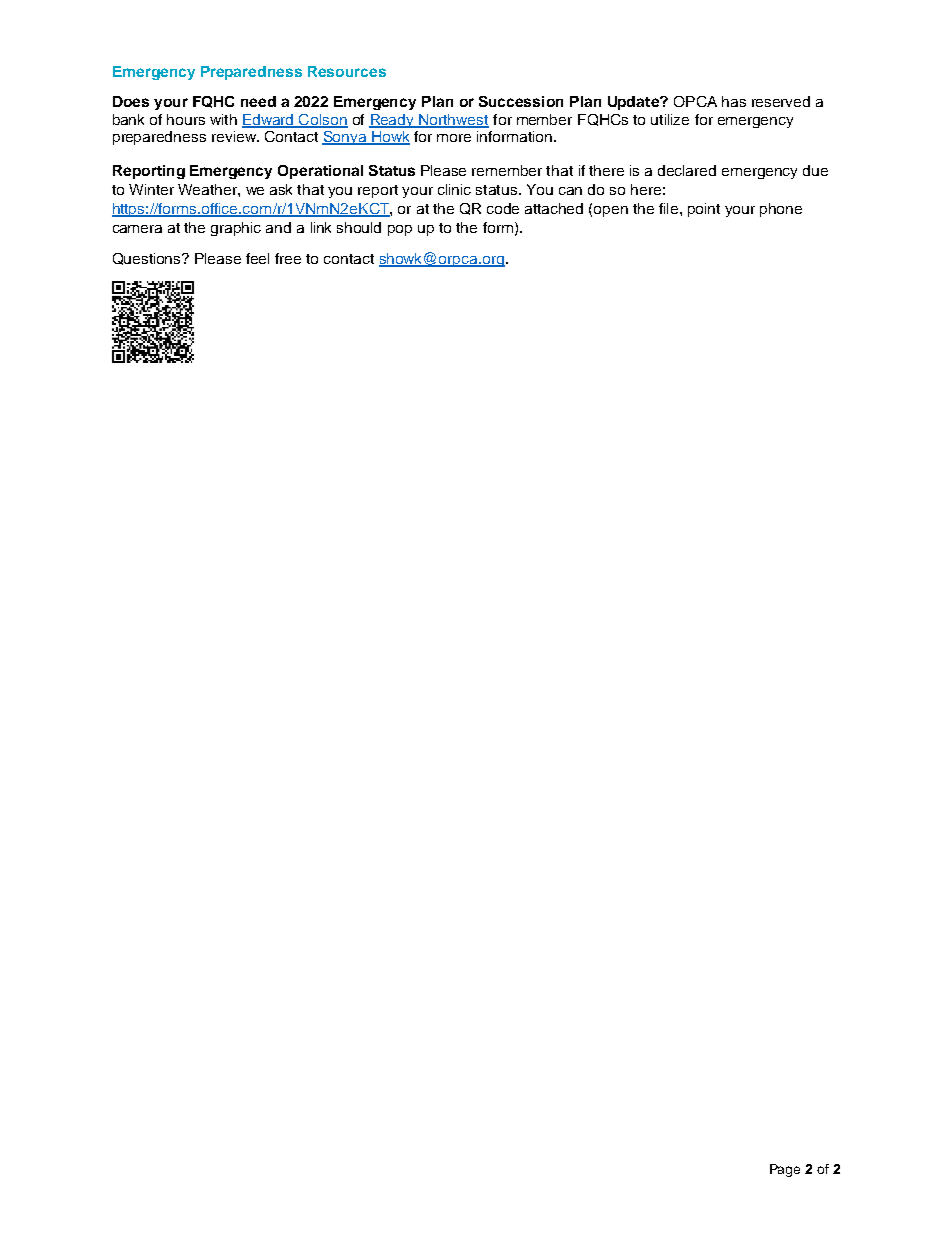  What do you see at coordinates (236, 229) in the page?
I see `graphic` at bounding box center [236, 229].
